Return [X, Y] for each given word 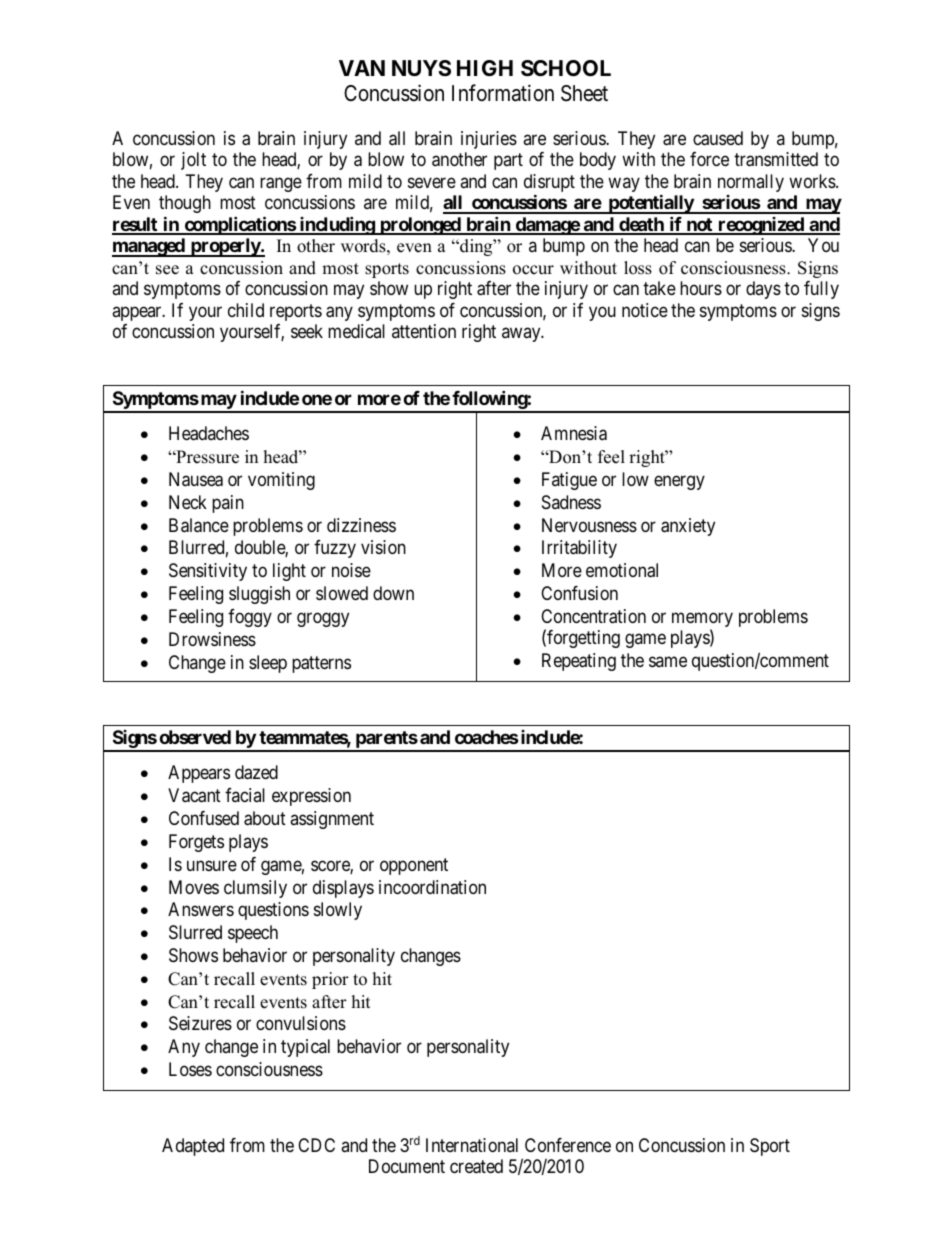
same [668, 662]
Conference [568, 1145]
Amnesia [574, 433]
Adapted [193, 1147]
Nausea [196, 479]
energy [679, 482]
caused [718, 138]
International [472, 1145]
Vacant [194, 795]
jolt [193, 161]
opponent [414, 866]
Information [503, 93]
